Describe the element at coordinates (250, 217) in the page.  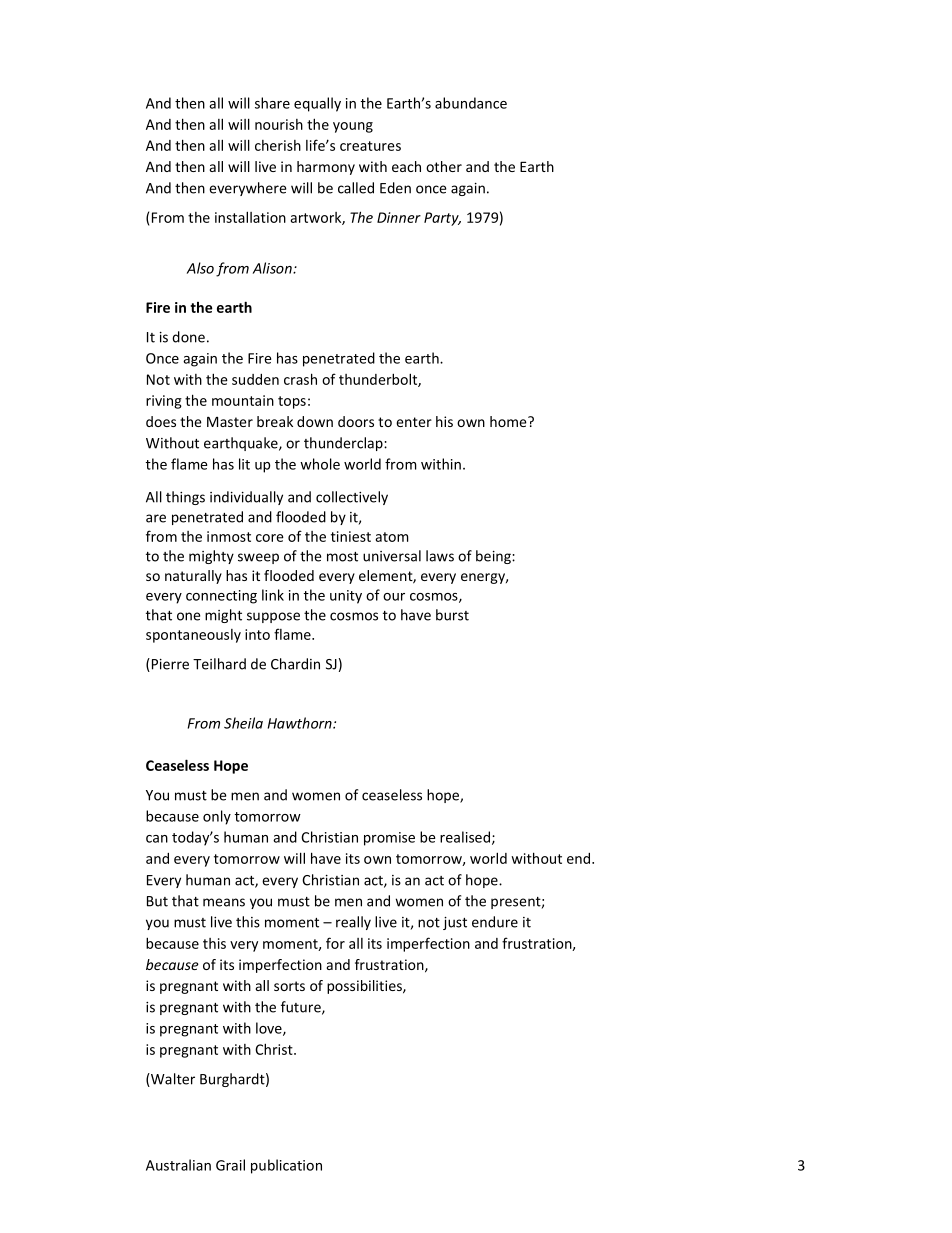
I see `installation` at that location.
